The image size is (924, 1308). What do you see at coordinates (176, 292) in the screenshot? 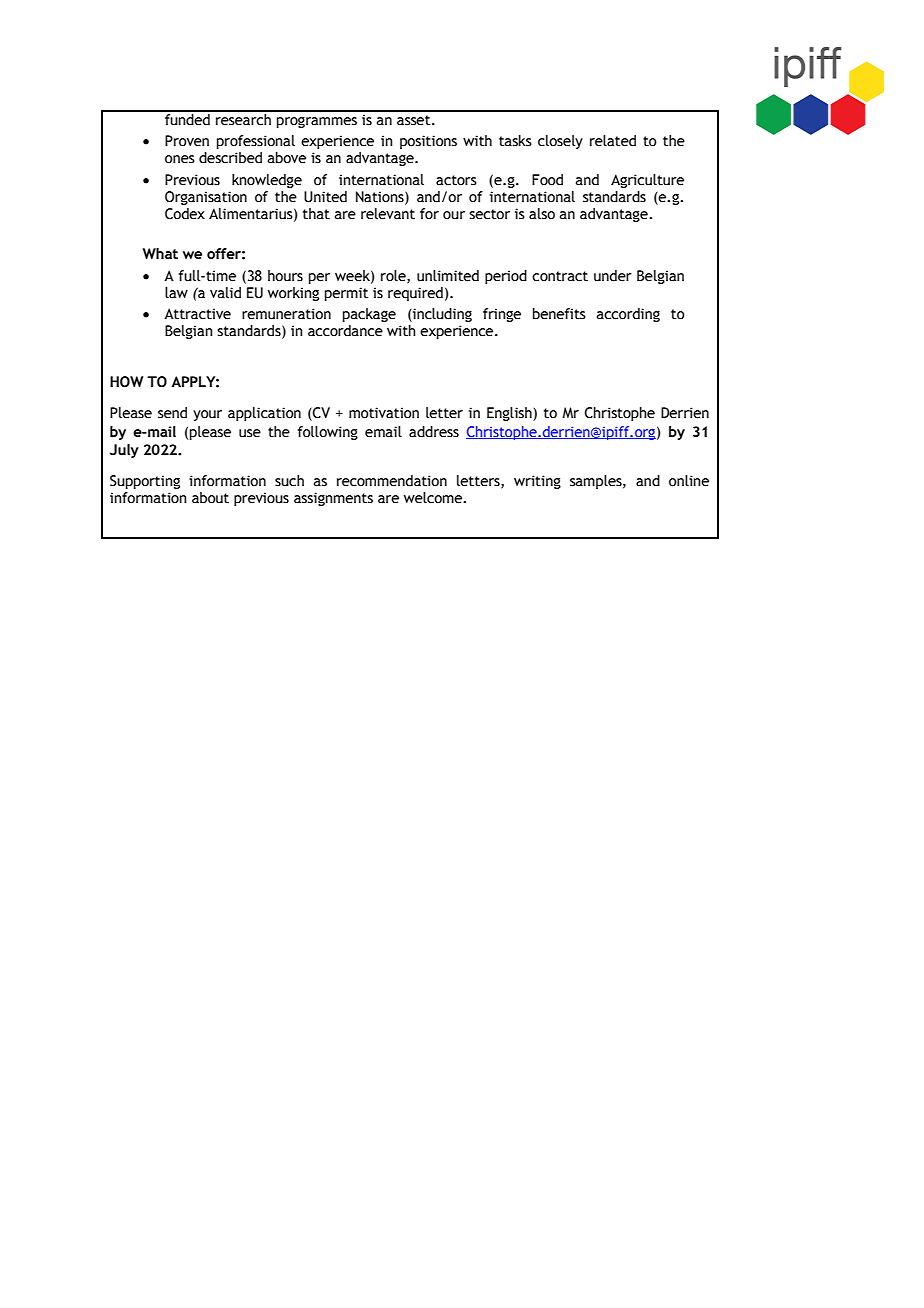
I see `law` at bounding box center [176, 292].
